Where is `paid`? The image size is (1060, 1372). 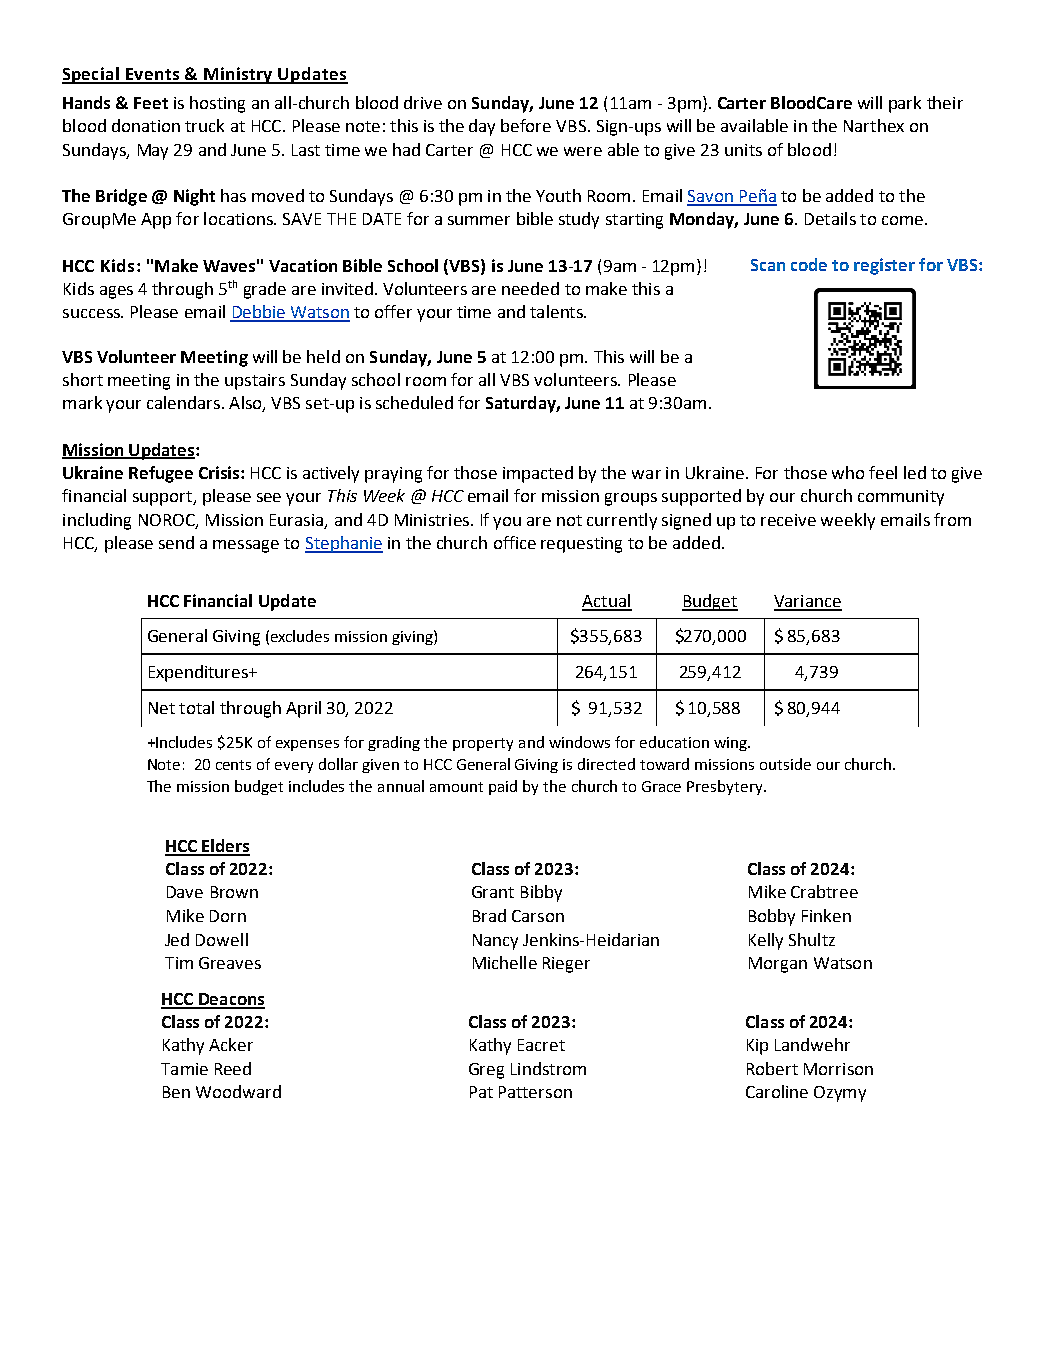
paid is located at coordinates (503, 787).
